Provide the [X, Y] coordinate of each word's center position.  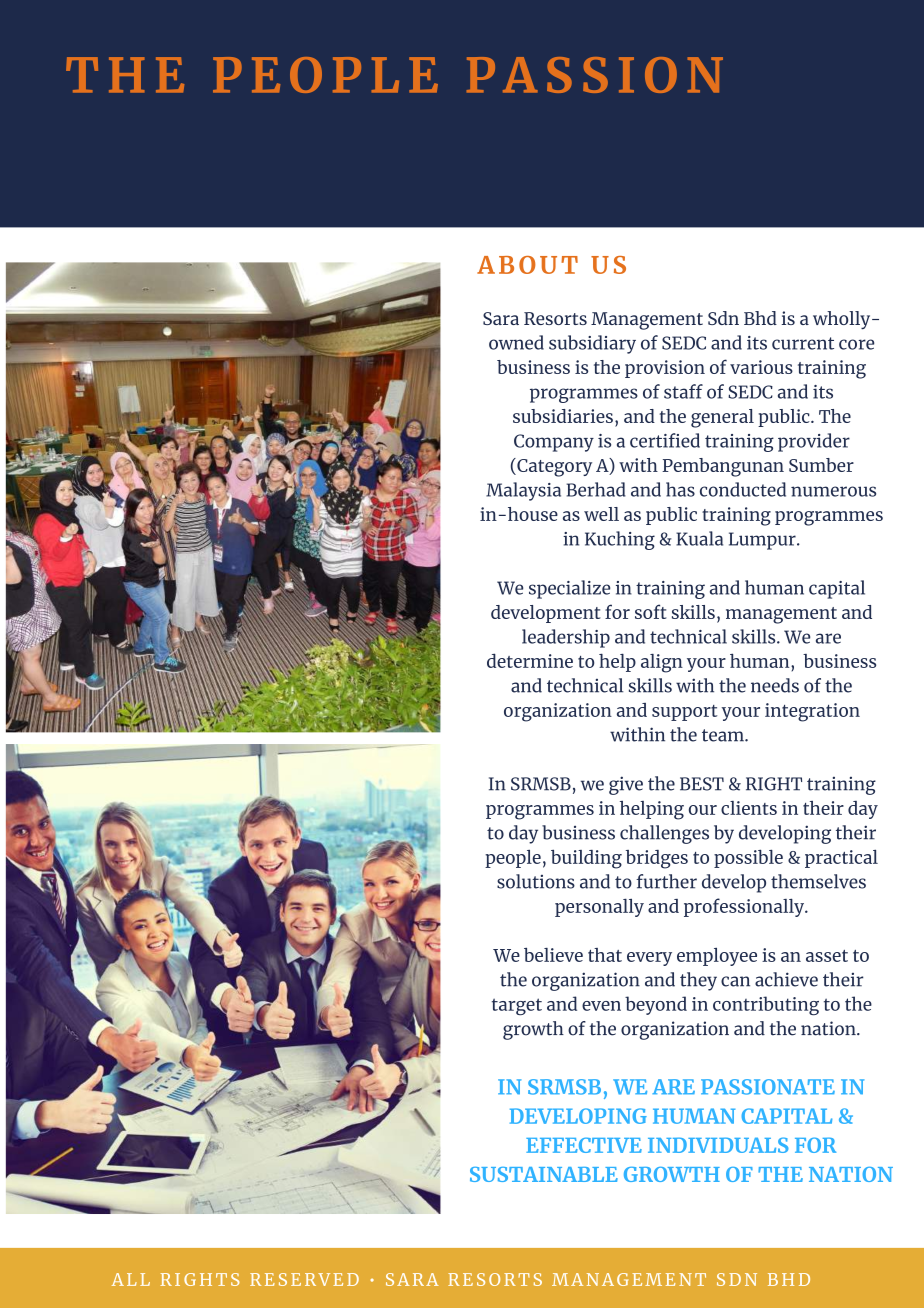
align [662, 663]
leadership [566, 638]
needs [775, 685]
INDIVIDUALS [718, 1145]
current [803, 343]
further [666, 881]
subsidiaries [563, 416]
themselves [818, 881]
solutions [536, 881]
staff [683, 391]
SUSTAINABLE [544, 1174]
